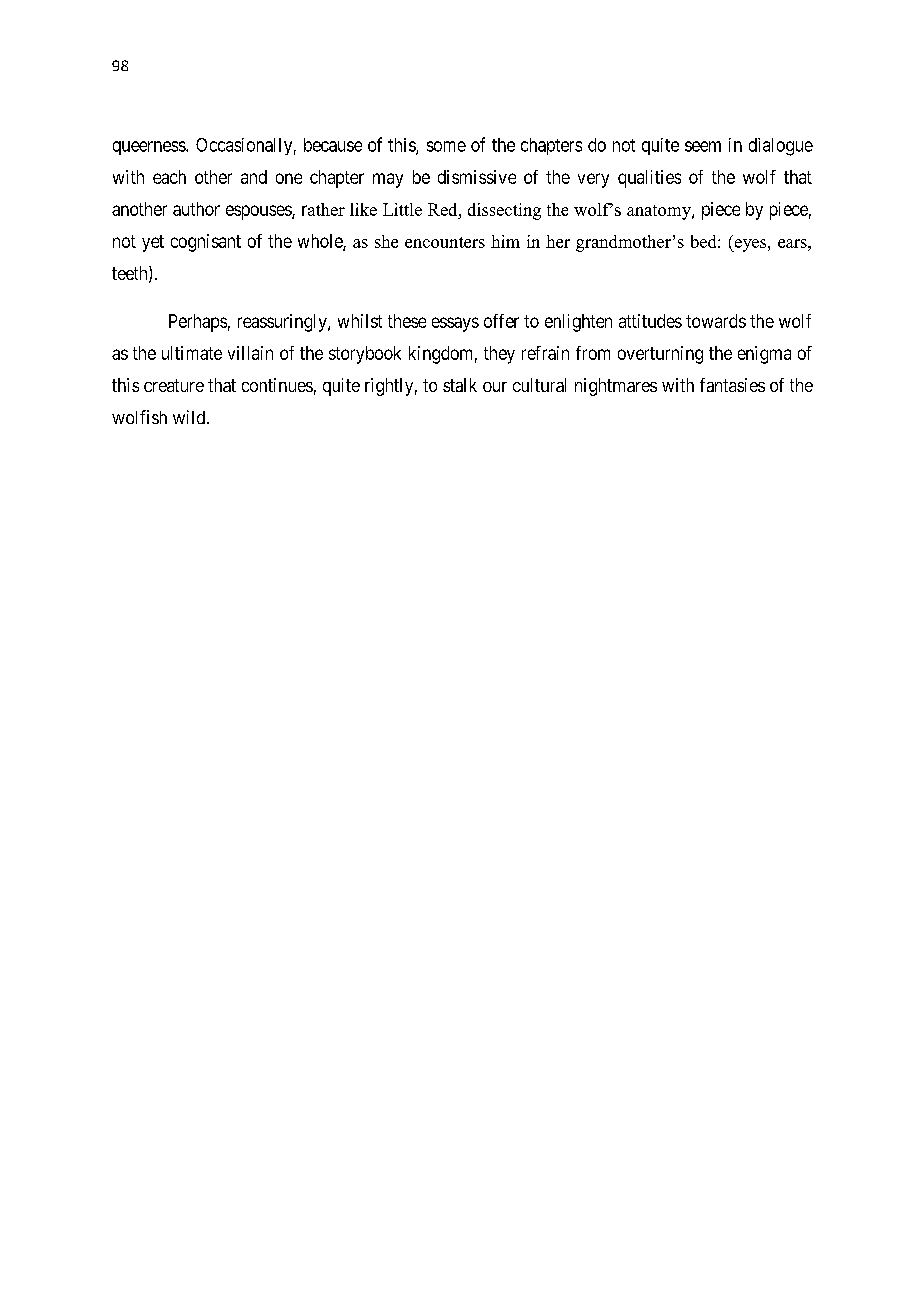 The height and width of the screenshot is (1308, 924). What do you see at coordinates (445, 242) in the screenshot?
I see `encounters` at bounding box center [445, 242].
